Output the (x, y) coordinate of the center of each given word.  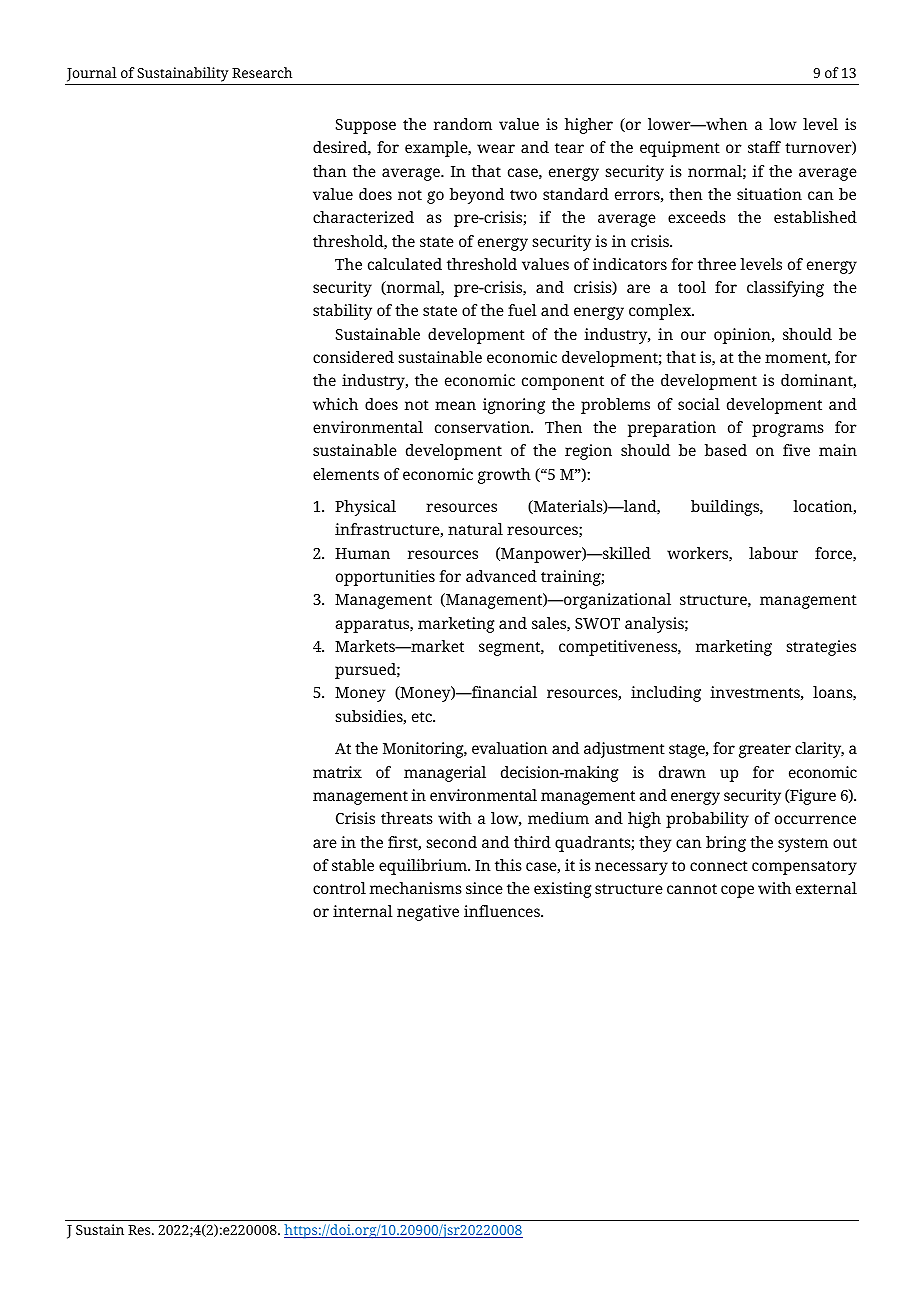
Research (262, 72)
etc (423, 717)
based (726, 450)
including (666, 694)
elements (346, 474)
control (339, 888)
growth (504, 476)
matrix (337, 772)
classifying (785, 289)
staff (764, 147)
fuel (522, 310)
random (463, 124)
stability (342, 312)
